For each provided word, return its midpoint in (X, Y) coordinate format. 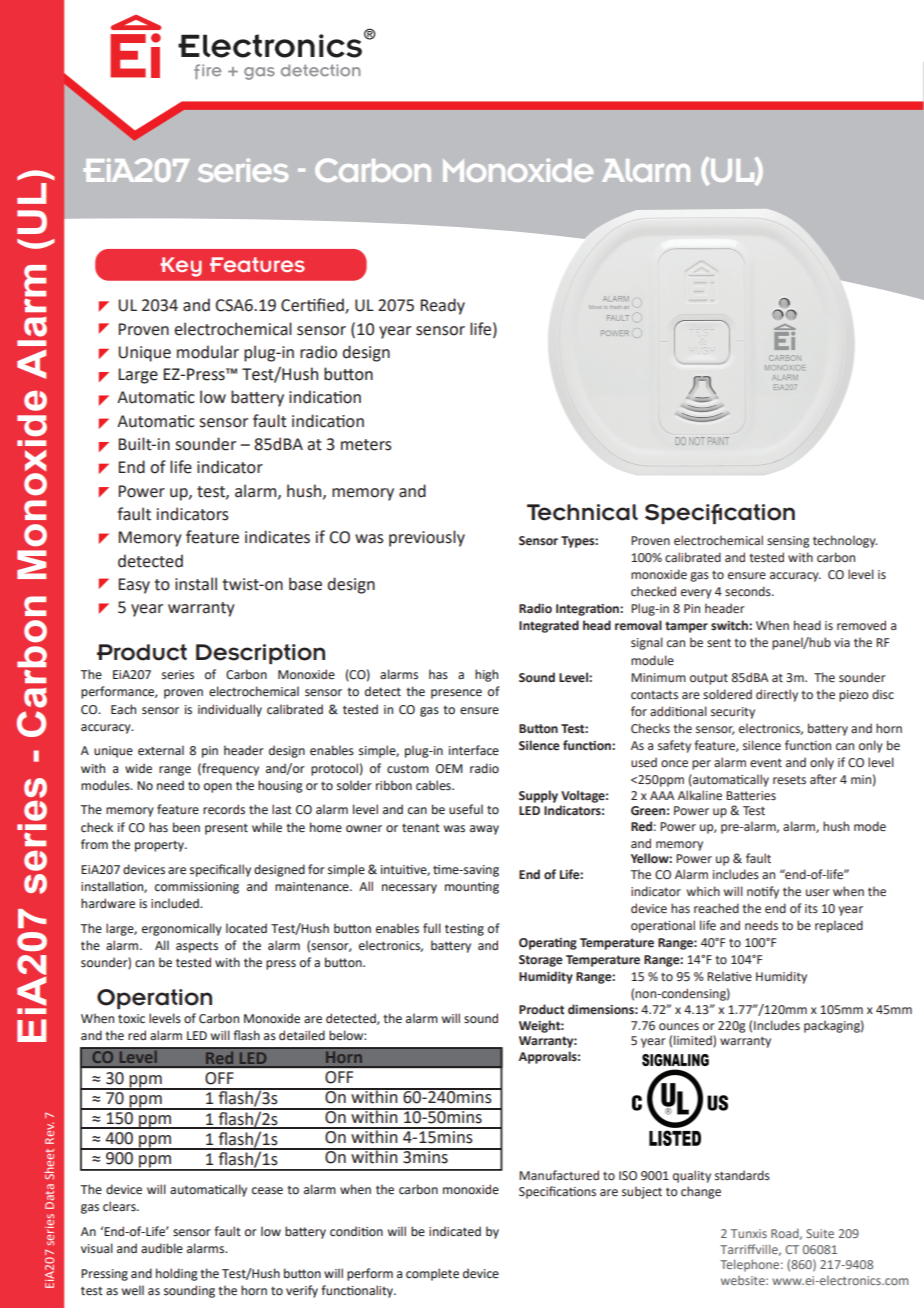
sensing (788, 542)
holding (177, 1274)
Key (181, 267)
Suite (820, 1233)
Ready (442, 306)
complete (432, 1274)
